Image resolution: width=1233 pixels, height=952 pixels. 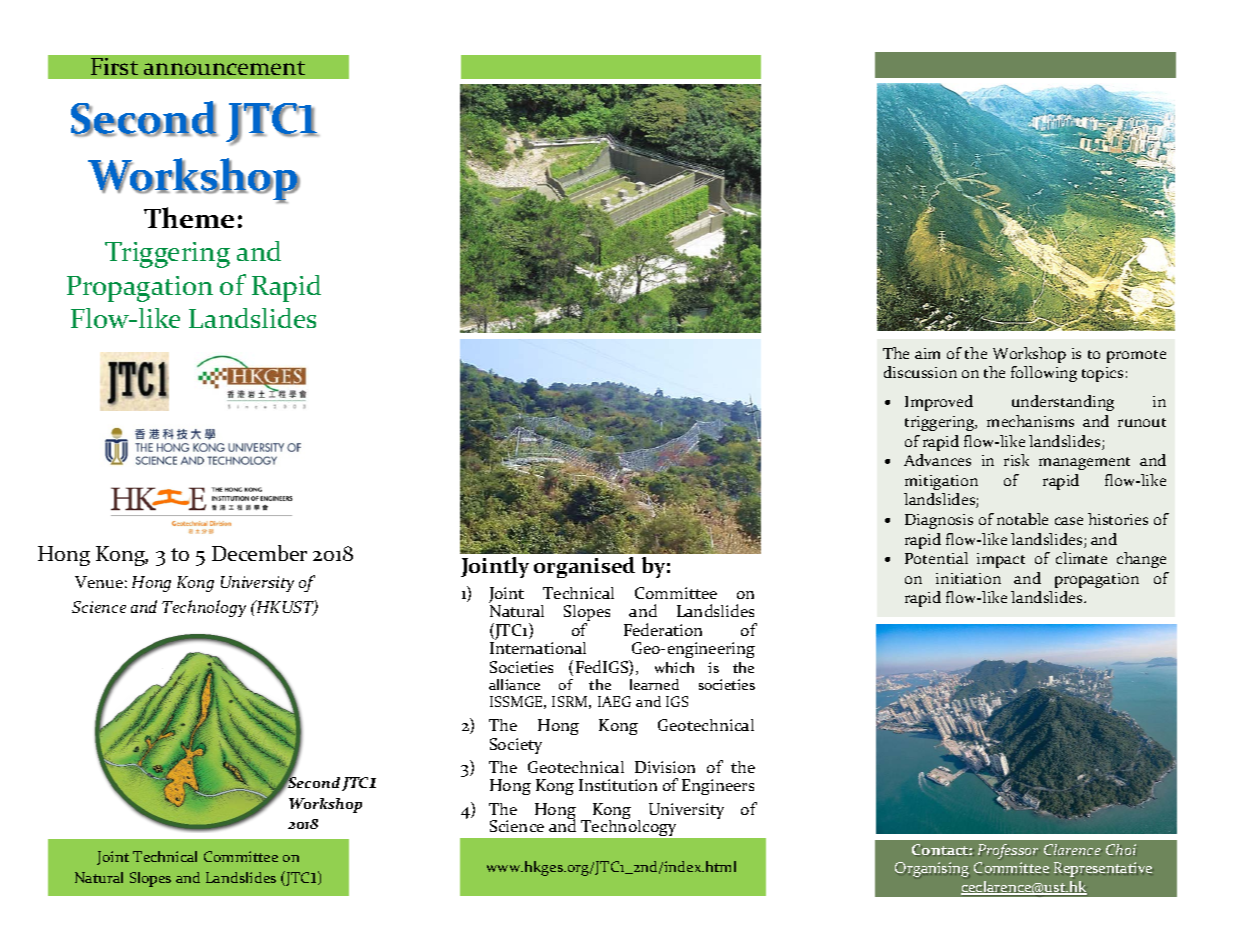 I want to click on risk, so click(x=1016, y=460).
